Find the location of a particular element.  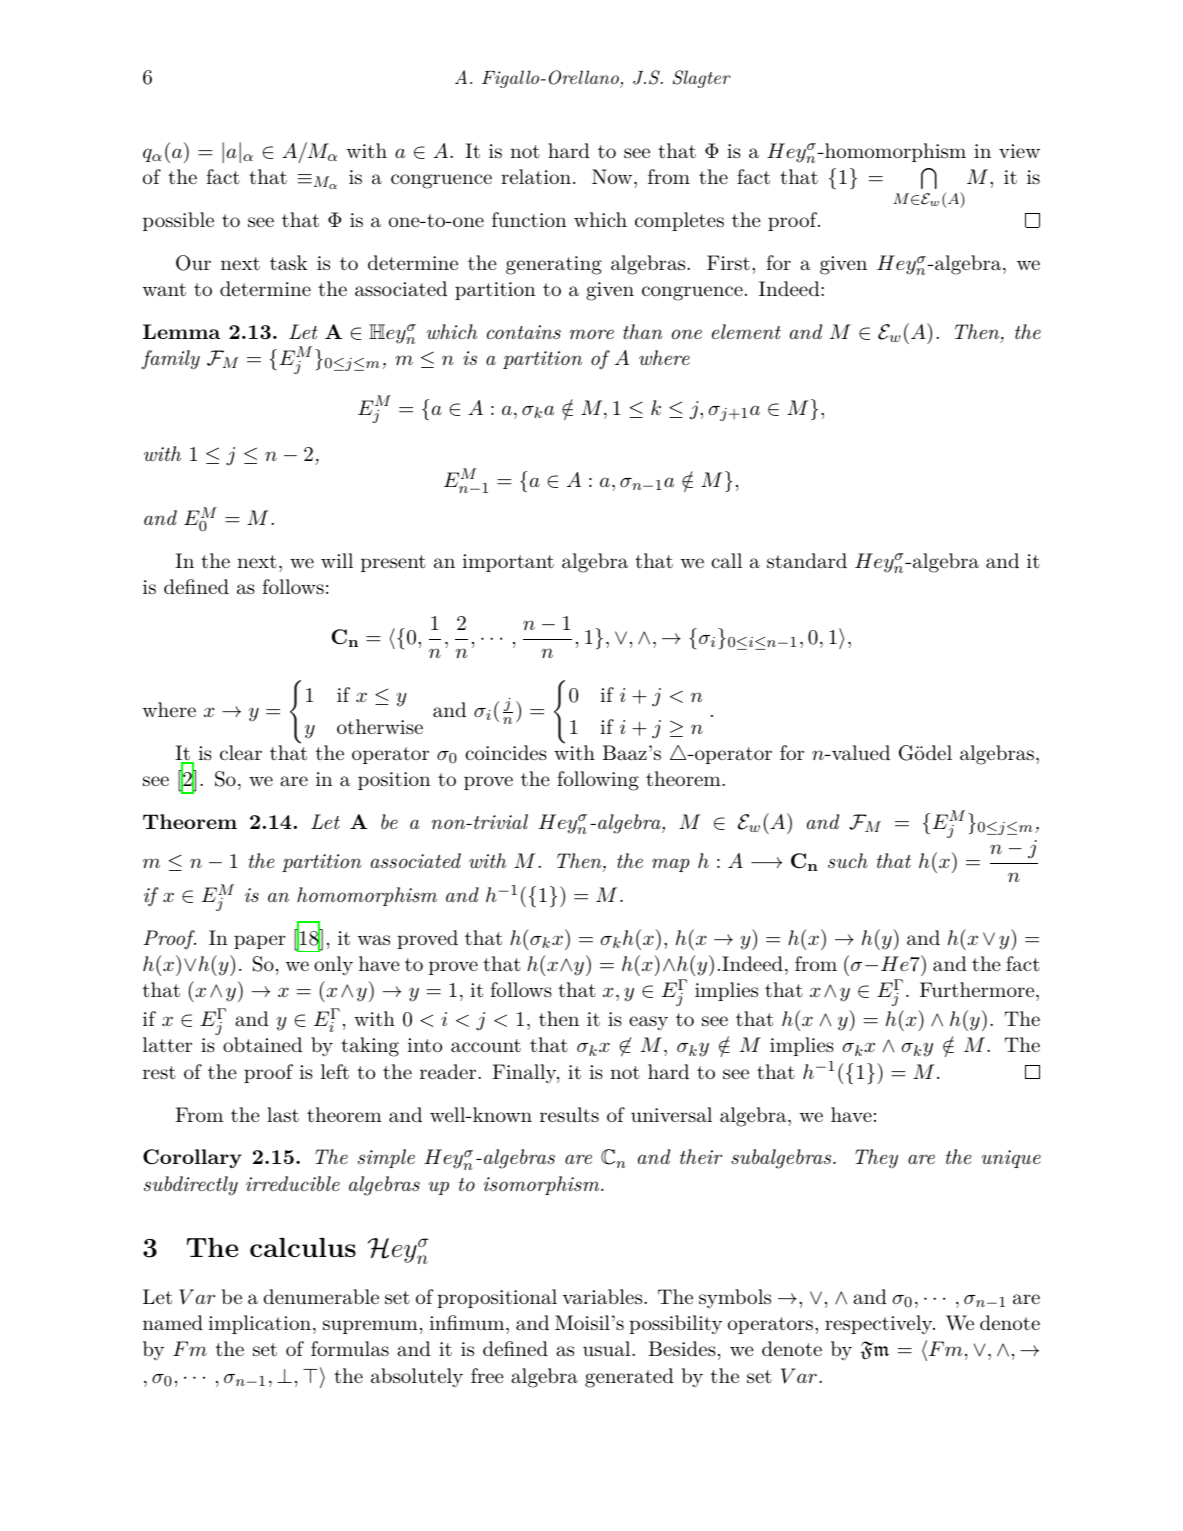

usual is located at coordinates (608, 1349).
